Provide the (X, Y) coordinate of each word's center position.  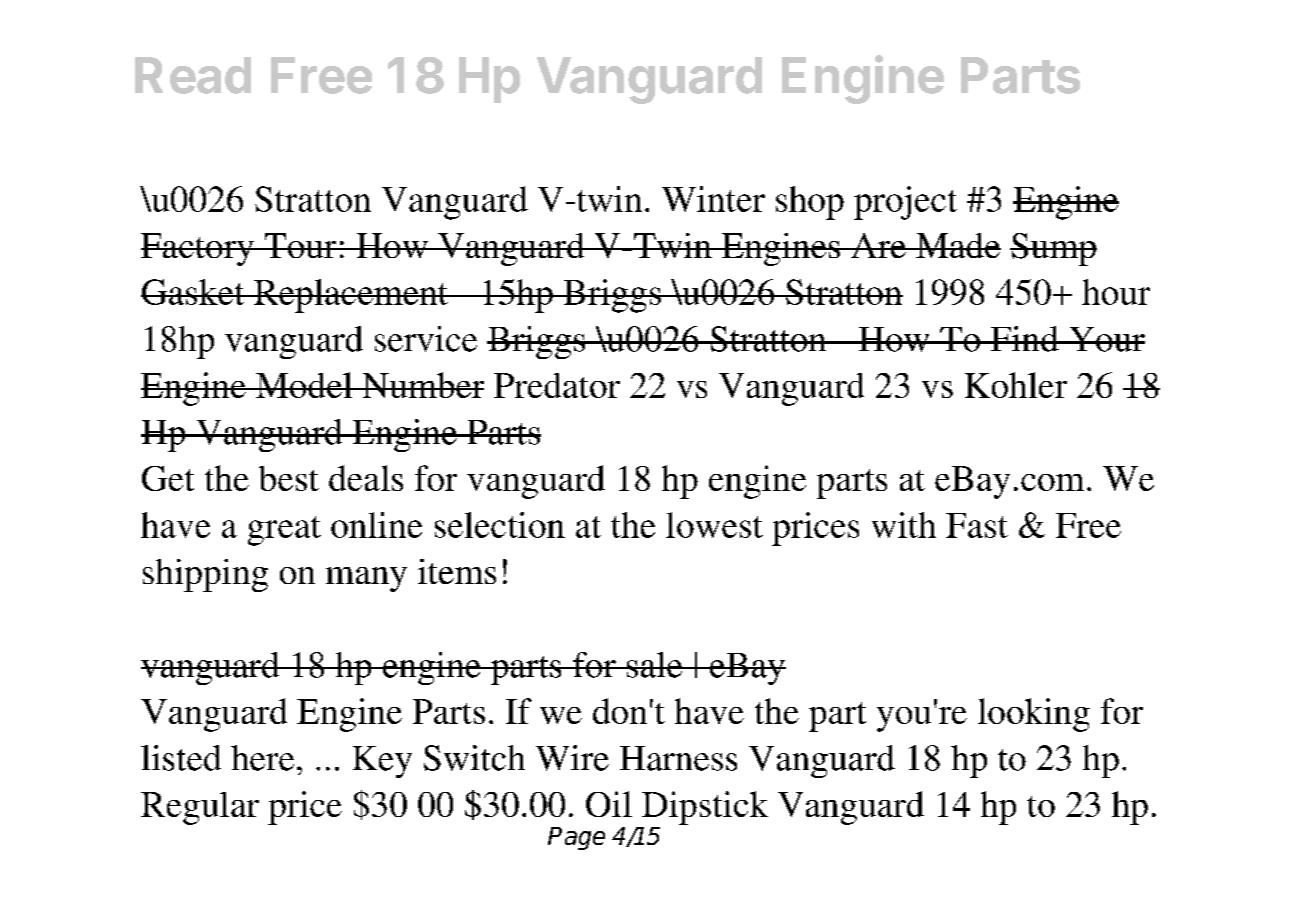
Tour (300, 245)
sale (655, 665)
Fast (977, 525)
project (905, 203)
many (366, 579)
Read (193, 75)
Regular (200, 808)
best (289, 478)
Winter (713, 199)
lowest (714, 525)
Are (878, 245)
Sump (1053, 249)
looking (1034, 715)
